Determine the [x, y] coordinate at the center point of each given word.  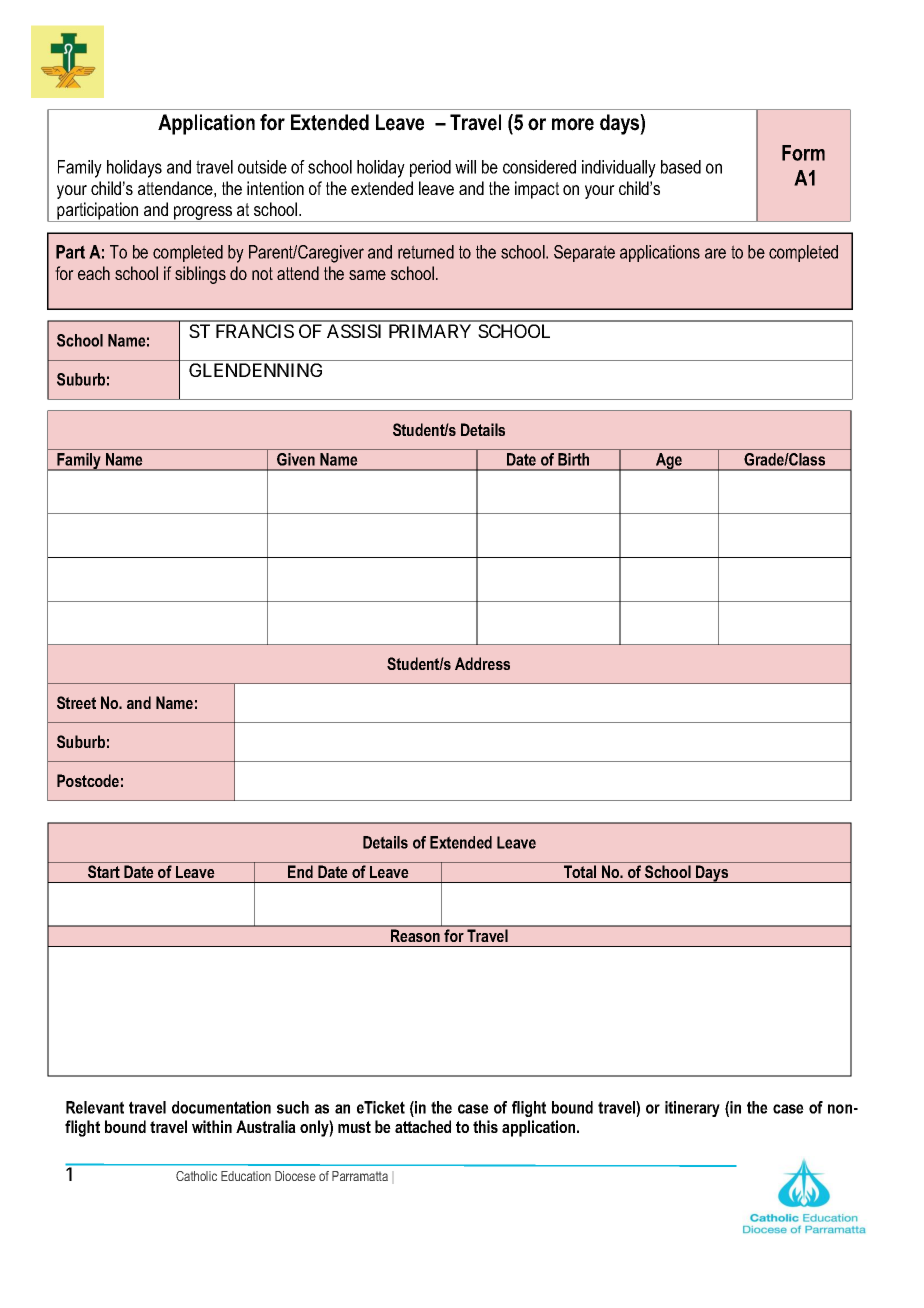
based [681, 167]
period [430, 168]
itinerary [692, 1109]
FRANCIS [255, 331]
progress [203, 214]
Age [669, 462]
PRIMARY [430, 331]
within [212, 1126]
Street [76, 702]
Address [482, 663]
